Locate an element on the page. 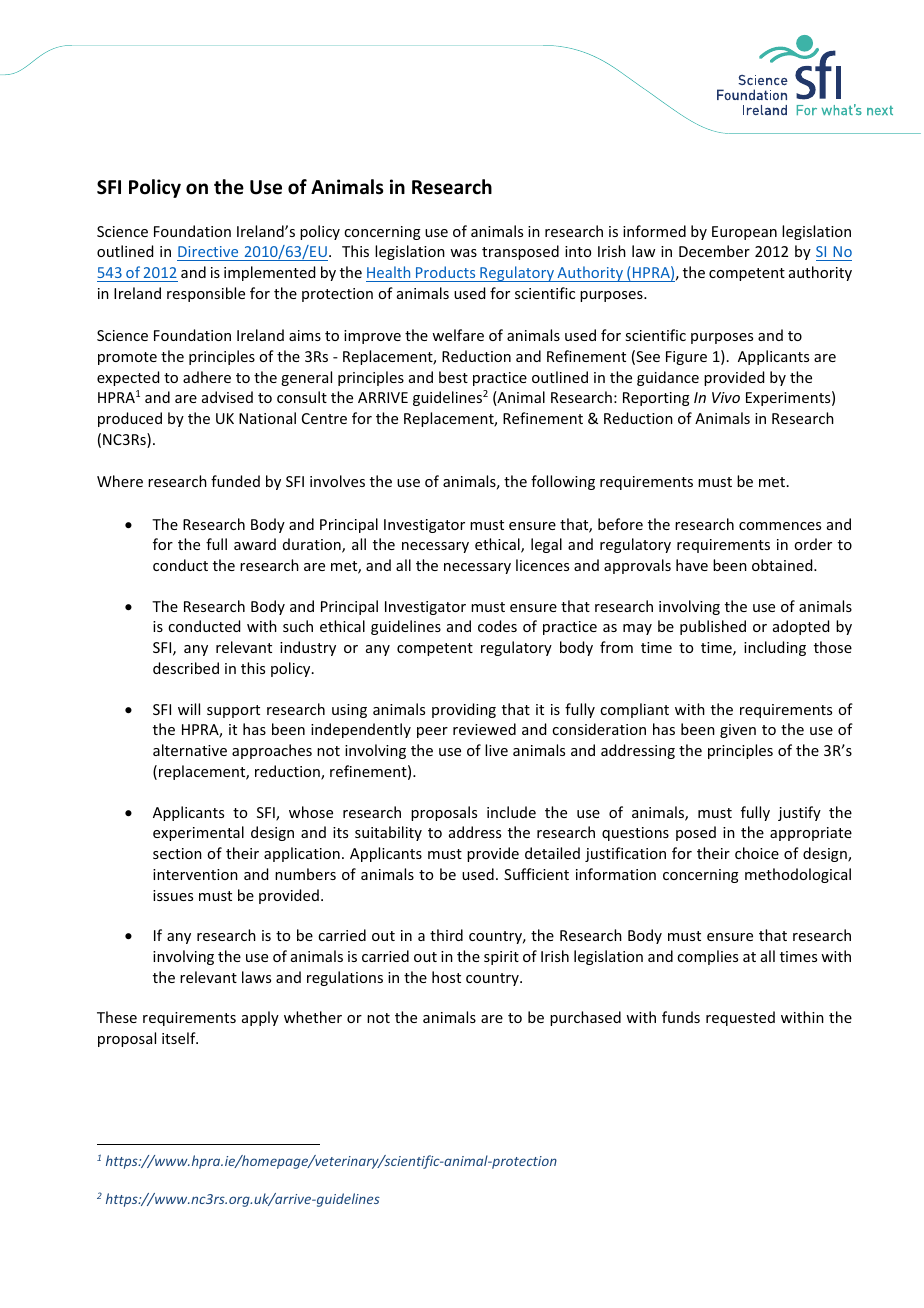 The width and height of the page is (924, 1308). codes is located at coordinates (497, 626).
